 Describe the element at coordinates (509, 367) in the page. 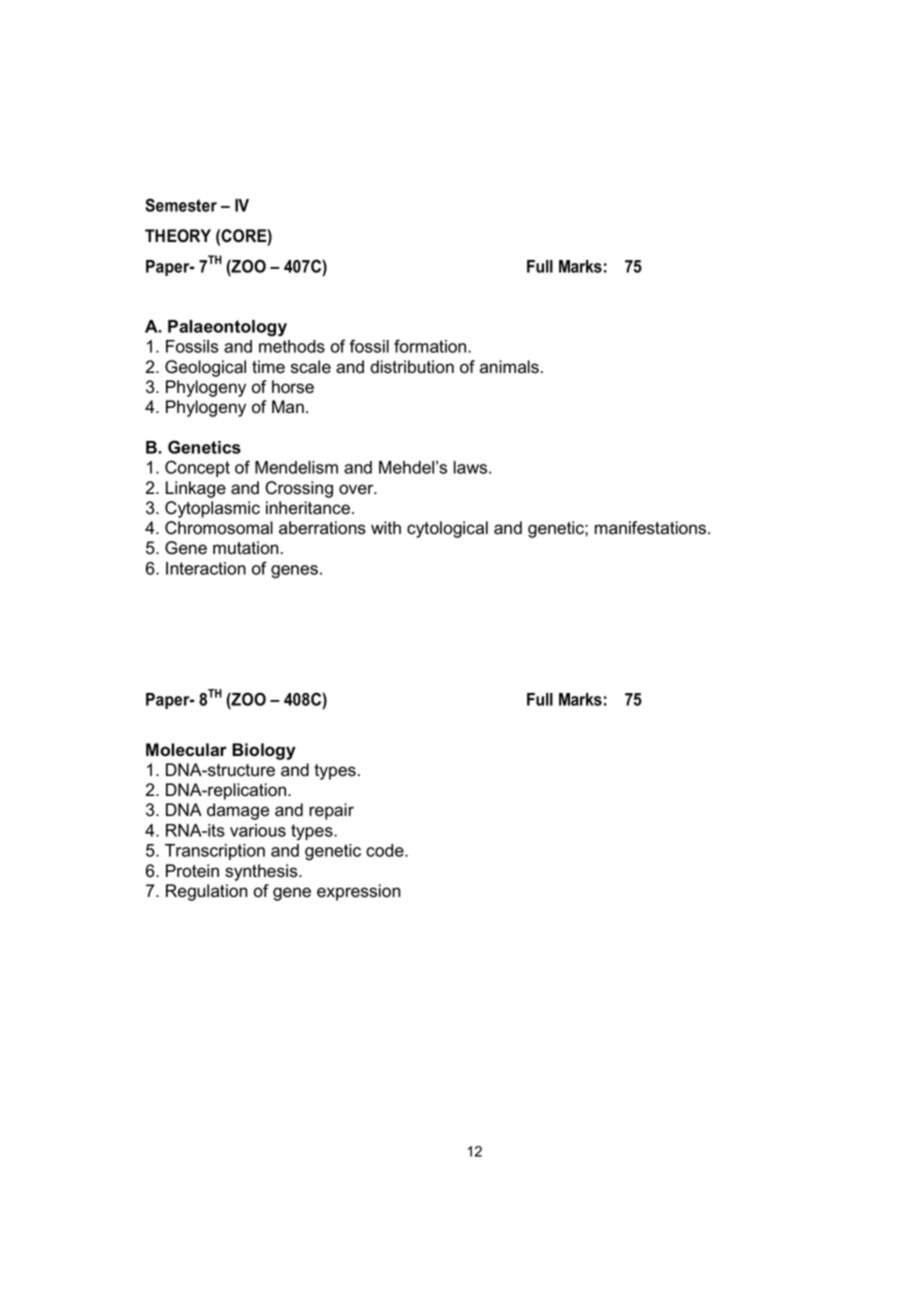

I see `animals` at that location.
